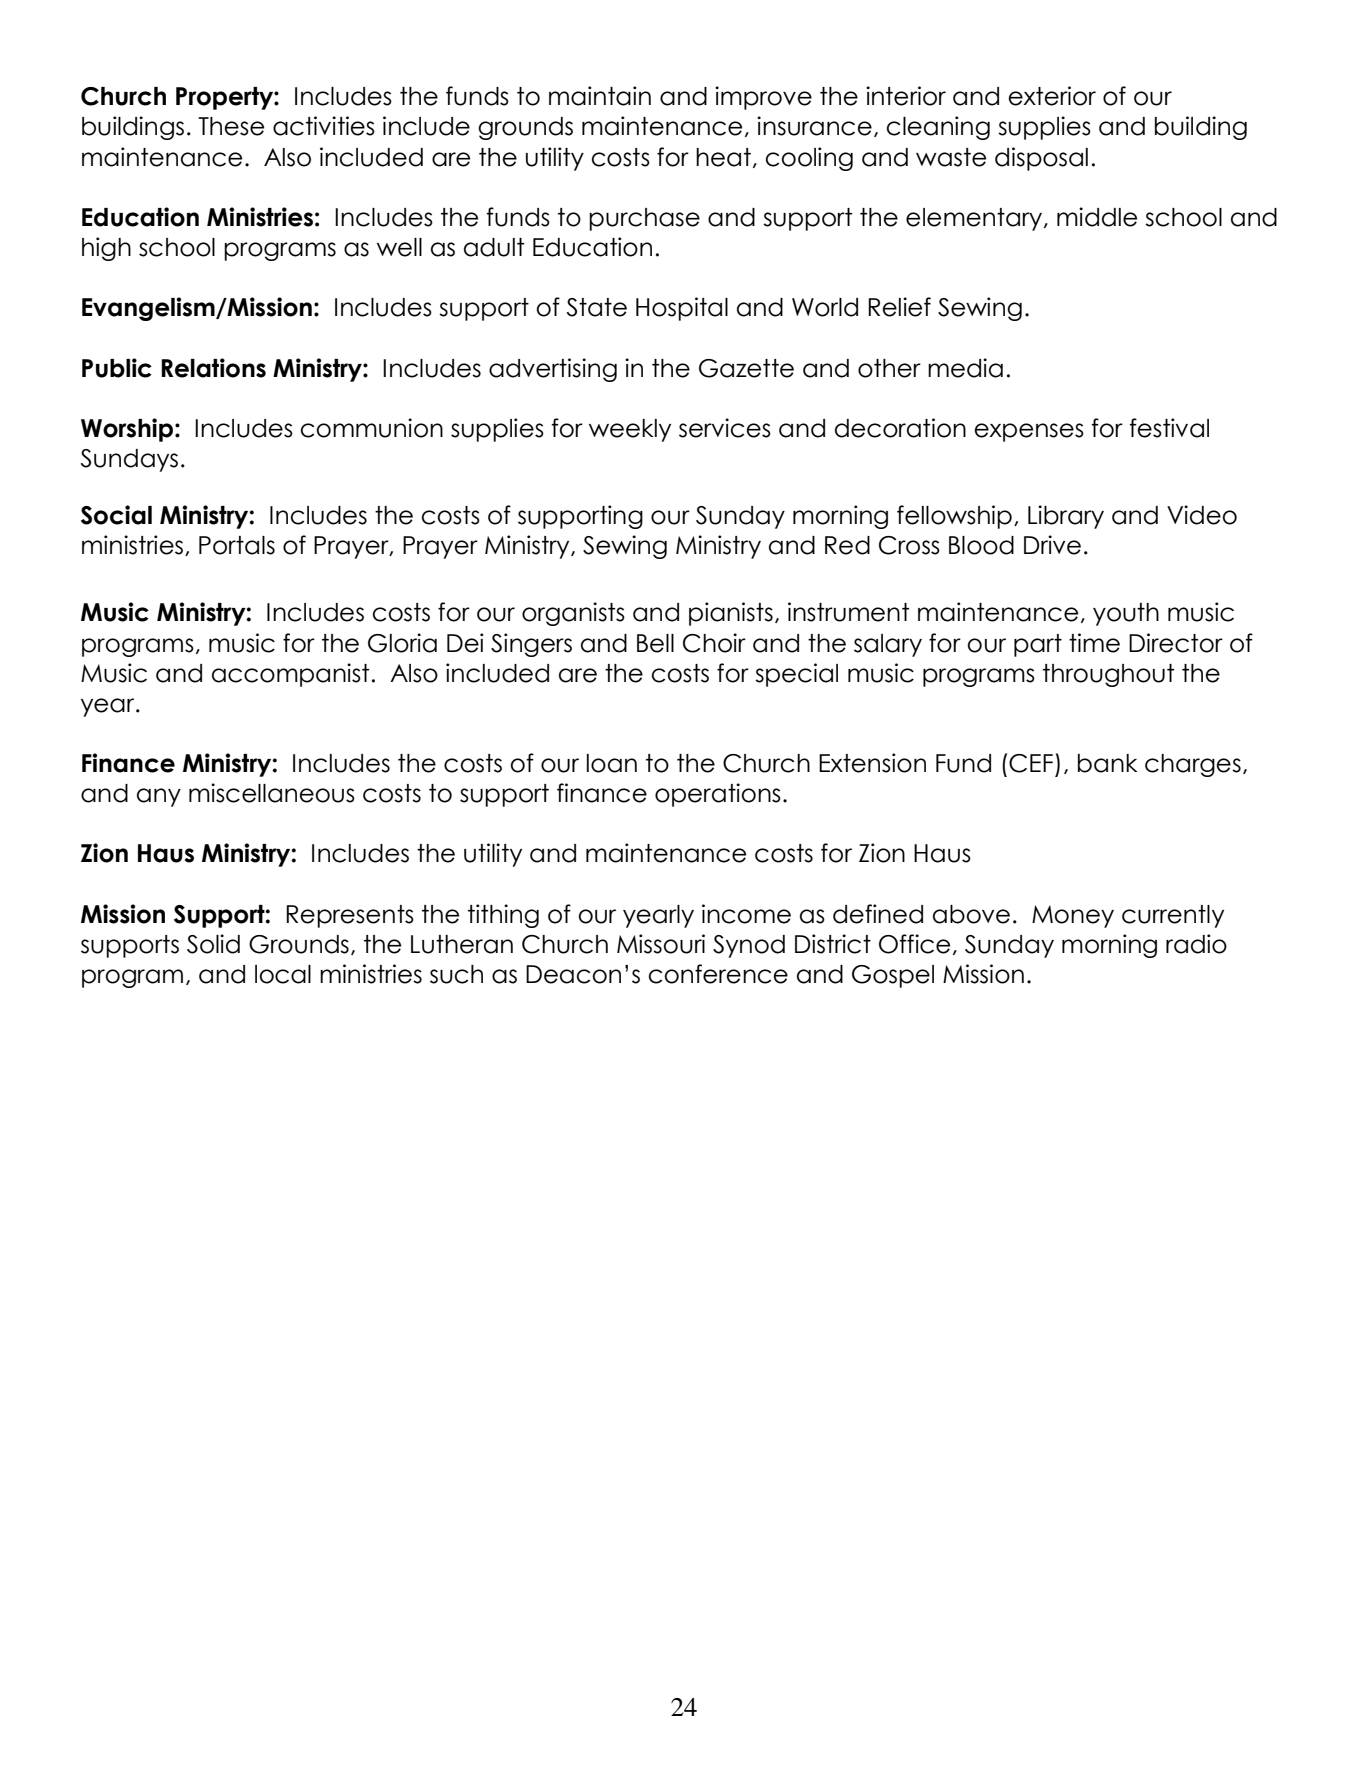 The height and width of the document is (1770, 1368). What do you see at coordinates (630, 430) in the document?
I see `weekly` at bounding box center [630, 430].
